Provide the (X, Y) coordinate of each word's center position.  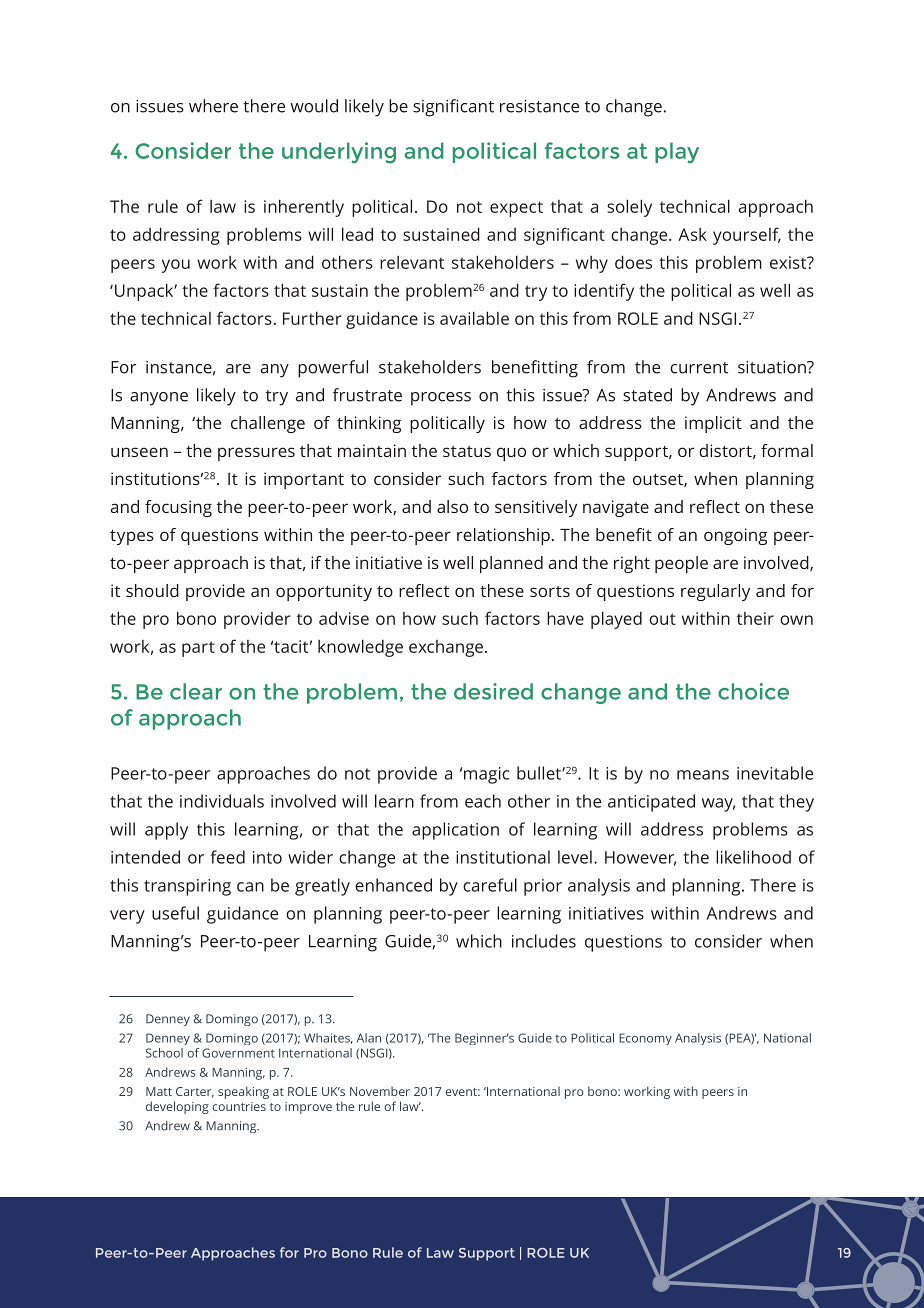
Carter (195, 1092)
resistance (539, 106)
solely (629, 208)
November (380, 1091)
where (213, 106)
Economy (645, 1039)
